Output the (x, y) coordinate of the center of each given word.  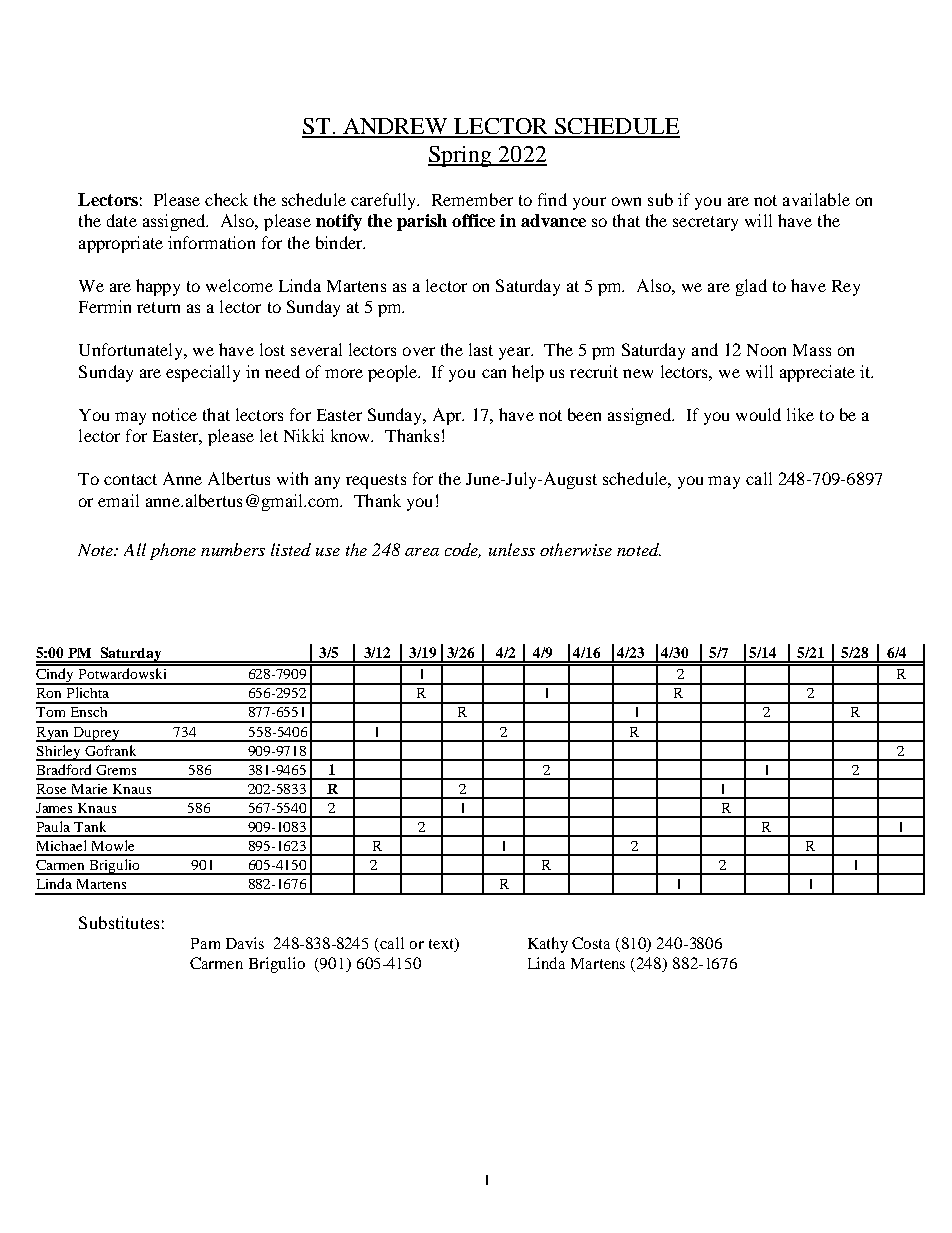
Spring (461, 156)
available (816, 199)
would (758, 414)
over (419, 351)
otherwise (576, 549)
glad (751, 287)
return (158, 307)
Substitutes (119, 922)
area (422, 552)
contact (130, 479)
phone (173, 551)
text (442, 945)
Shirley (59, 753)
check (226, 199)
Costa (591, 943)
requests (376, 481)
